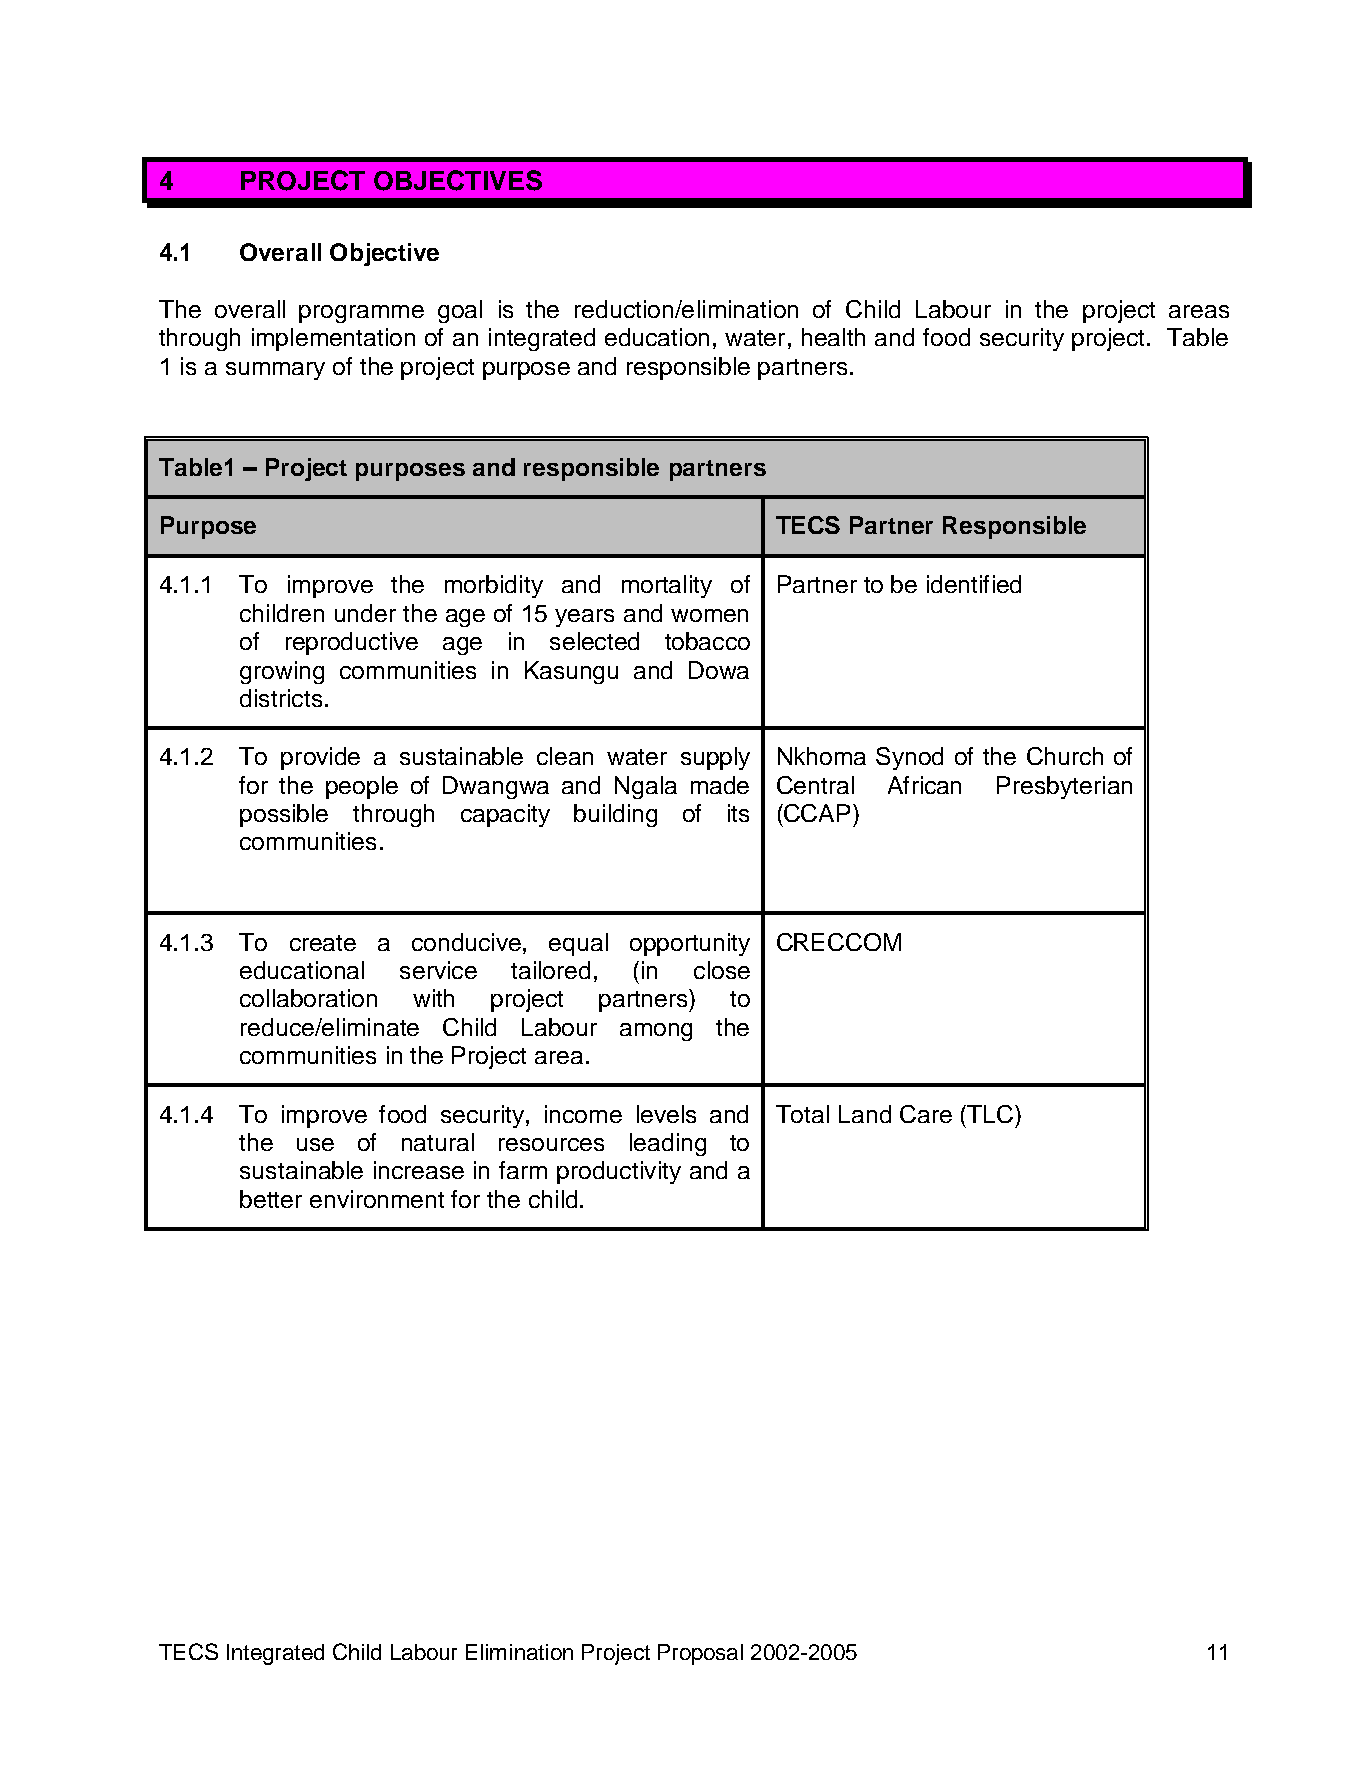 The image size is (1370, 1773). What do you see at coordinates (333, 339) in the document?
I see `implementation` at bounding box center [333, 339].
